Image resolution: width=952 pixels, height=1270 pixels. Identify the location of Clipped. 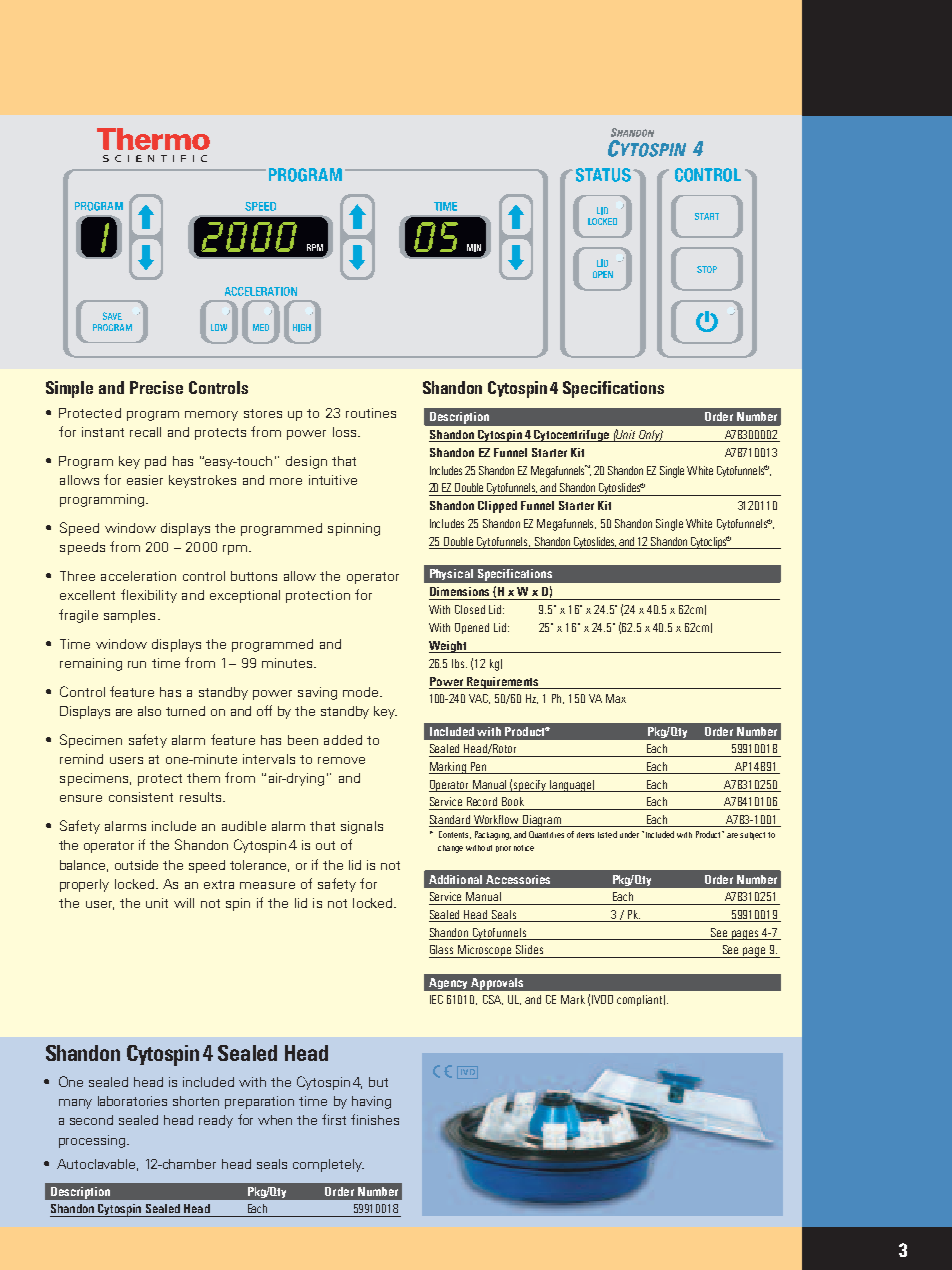
(497, 507).
